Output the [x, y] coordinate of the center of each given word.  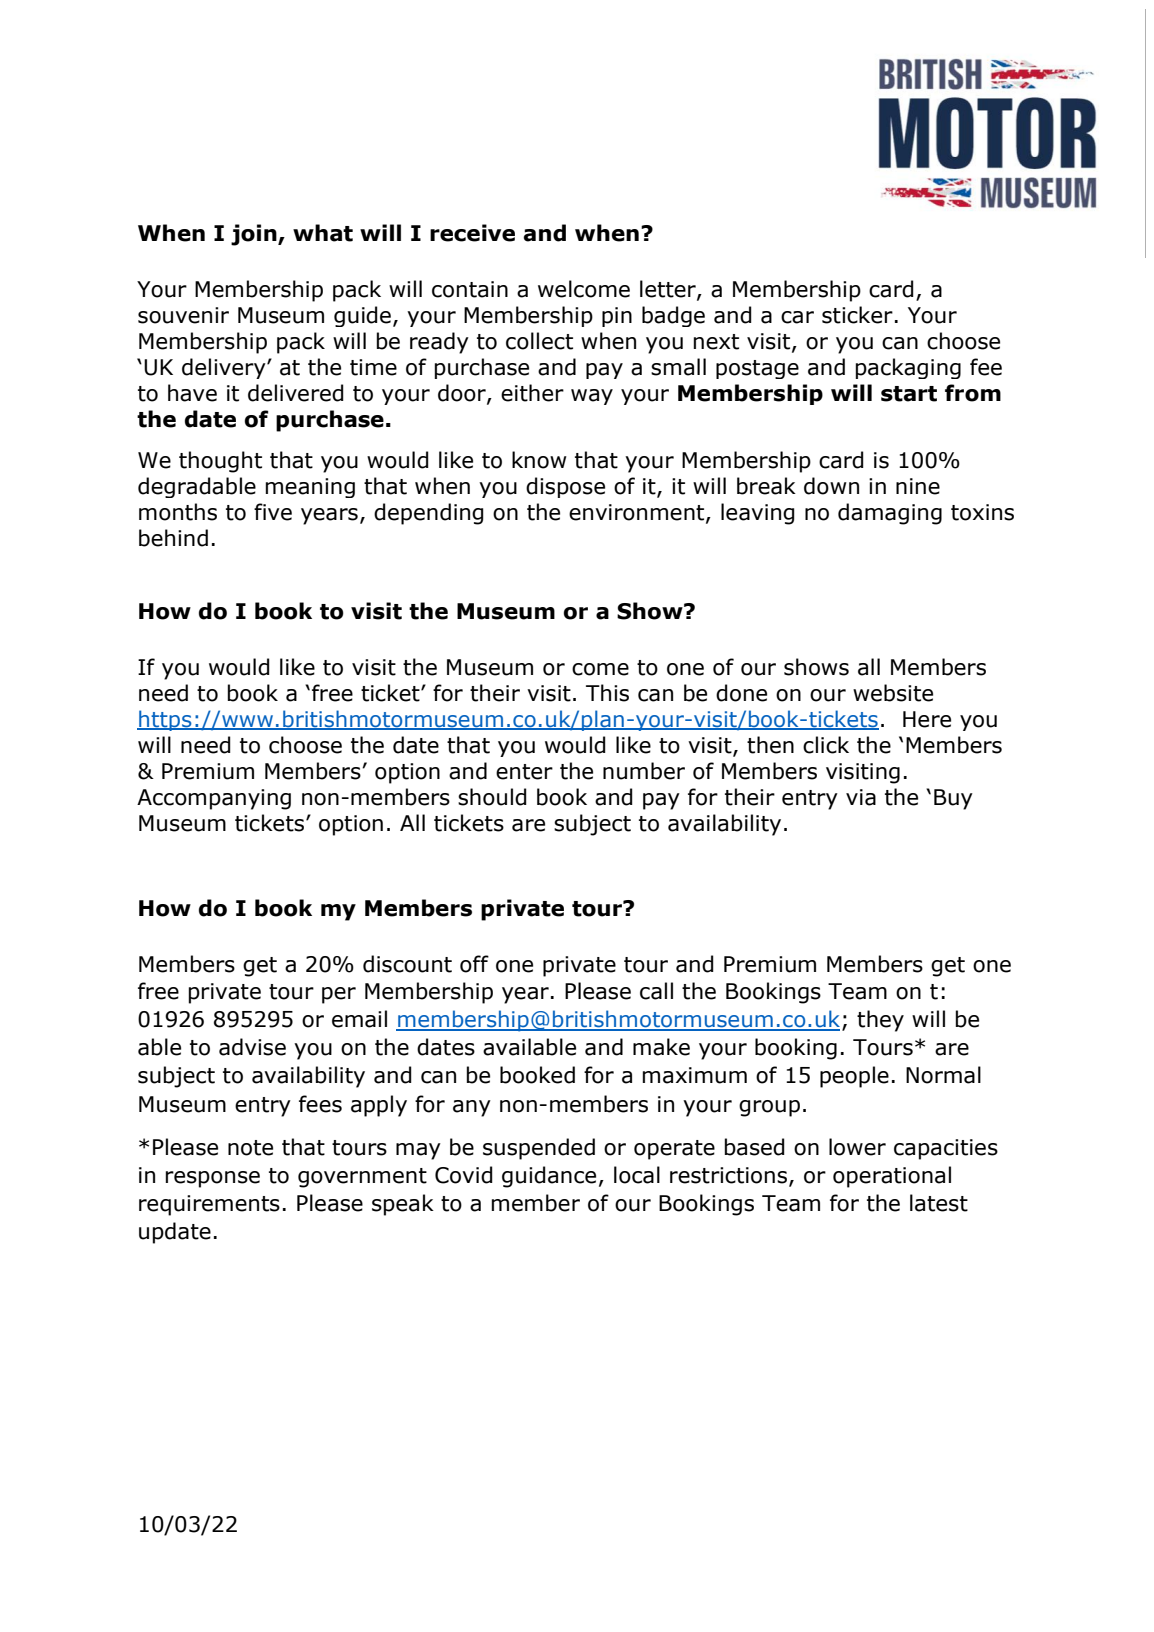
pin [617, 317]
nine [918, 486]
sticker [857, 315]
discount [407, 964]
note [250, 1148]
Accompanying [214, 799]
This [607, 693]
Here [927, 719]
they [880, 1021]
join [255, 235]
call [656, 991]
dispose [565, 487]
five [273, 512]
